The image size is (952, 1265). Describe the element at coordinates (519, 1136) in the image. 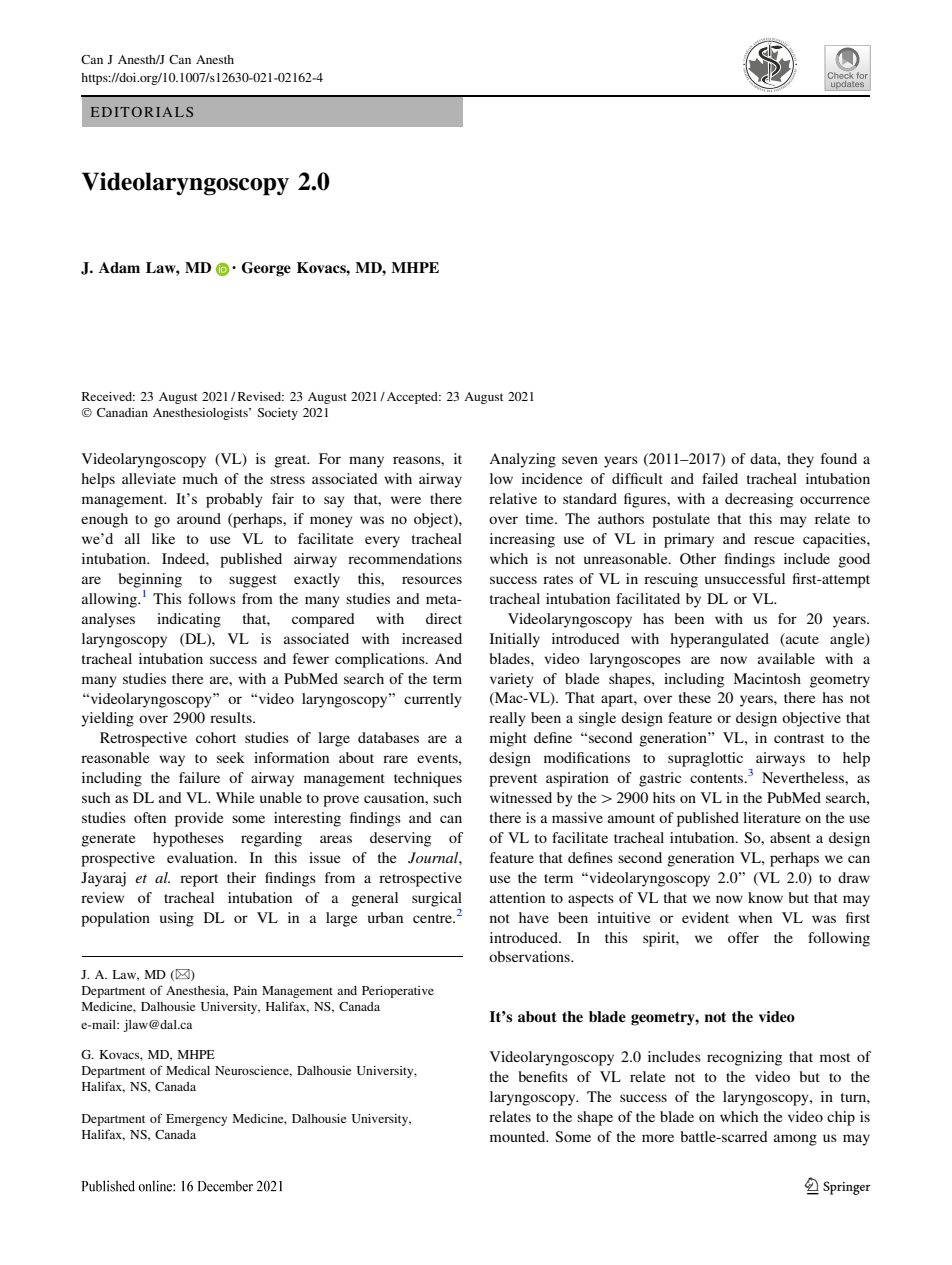

I see `mounted` at that location.
